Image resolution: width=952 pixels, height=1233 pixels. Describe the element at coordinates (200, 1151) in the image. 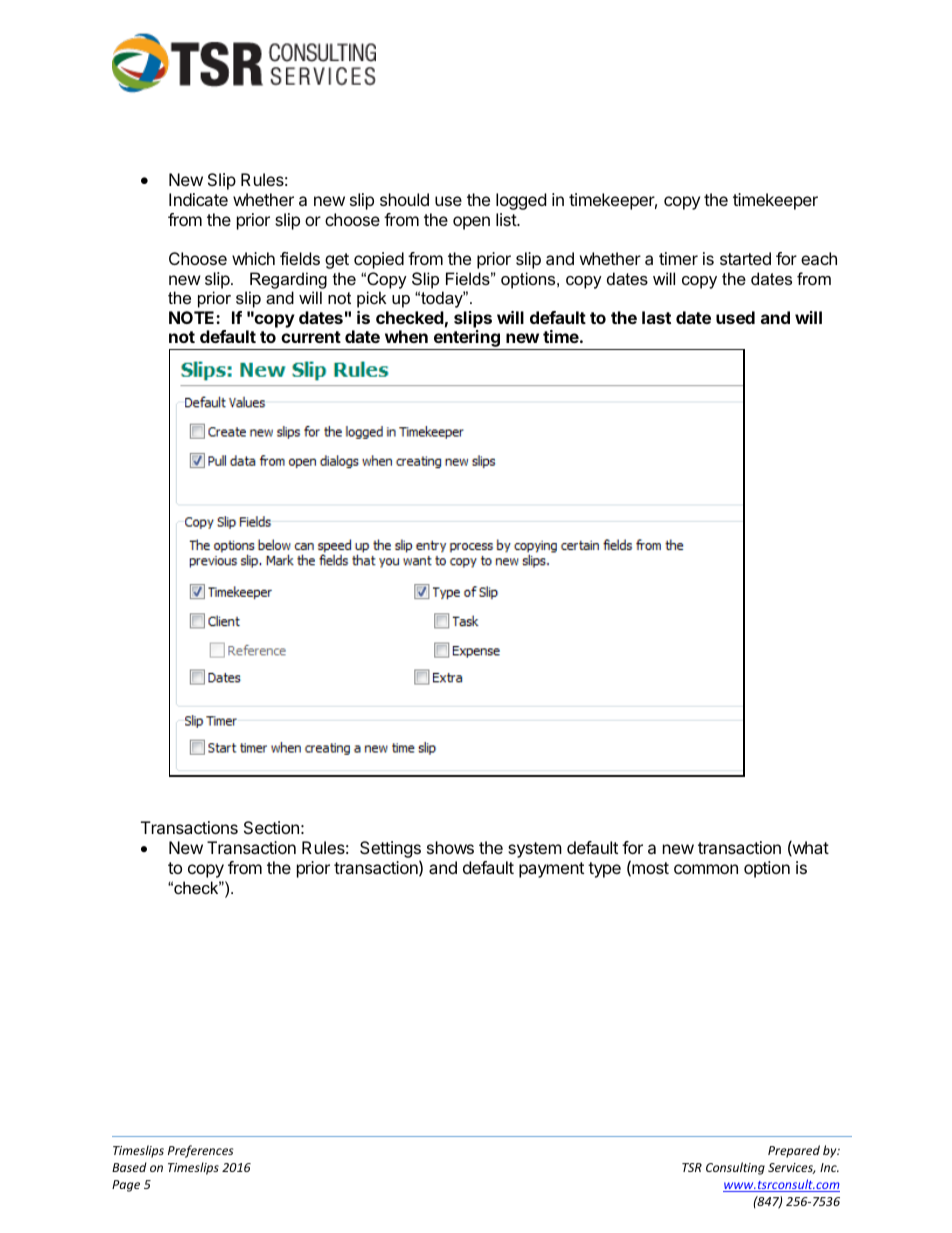

I see `Preferences` at that location.
